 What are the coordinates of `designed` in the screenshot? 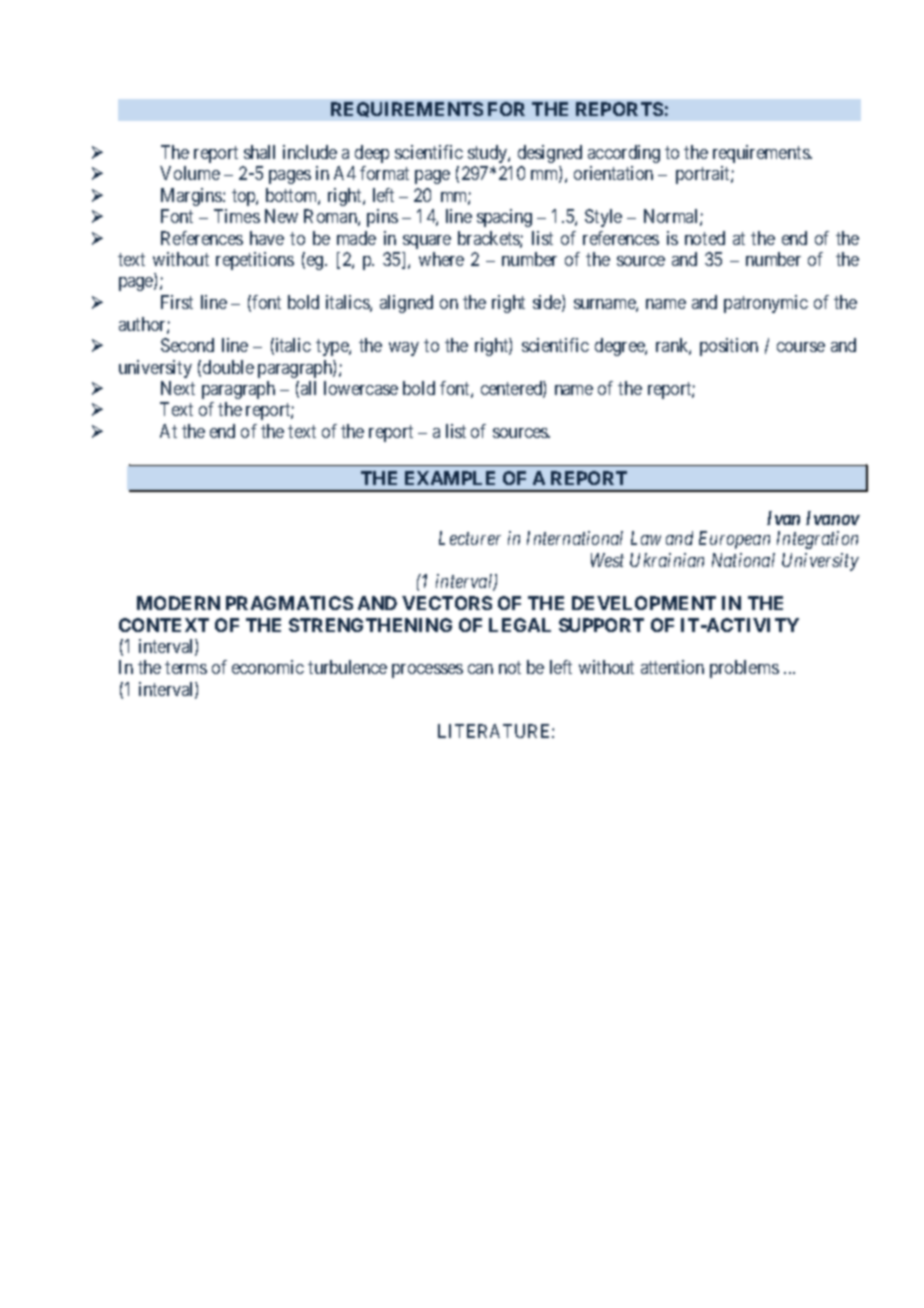 It's located at (550, 154).
